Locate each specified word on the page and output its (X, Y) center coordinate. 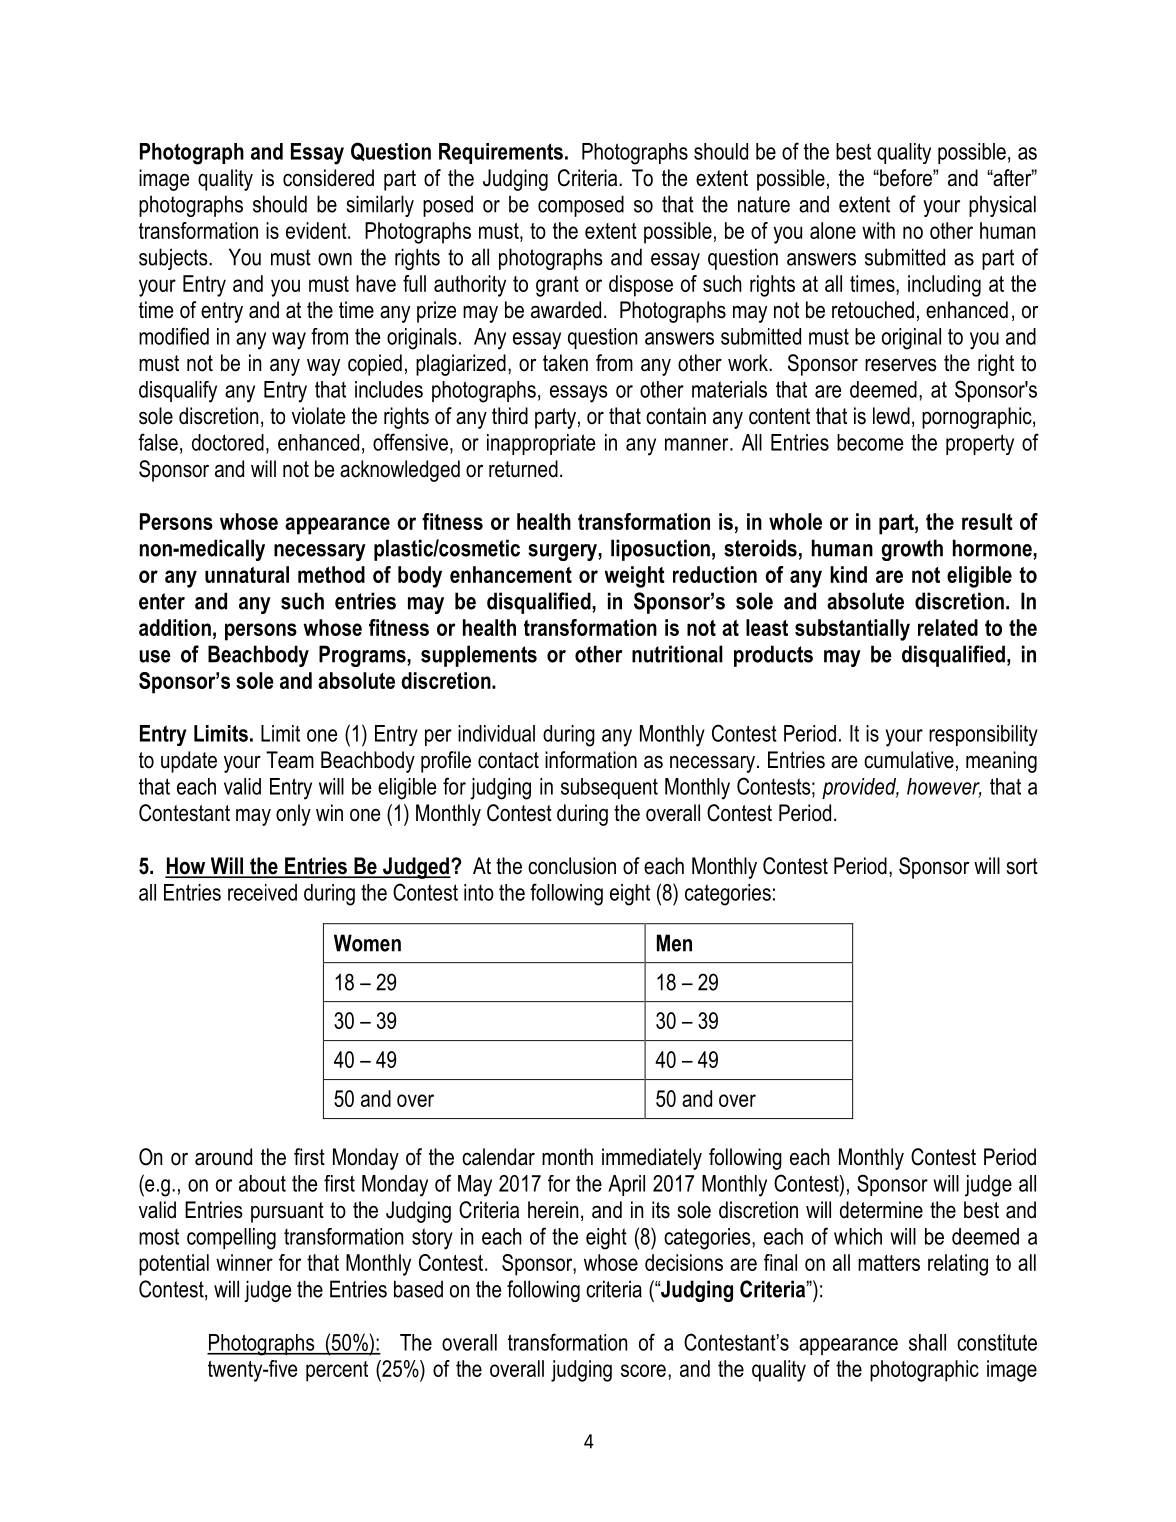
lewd (891, 416)
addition (175, 627)
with (878, 230)
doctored (228, 442)
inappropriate (541, 444)
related (948, 627)
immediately (652, 1159)
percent (337, 1371)
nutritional (677, 654)
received (262, 892)
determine (881, 1210)
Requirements (501, 153)
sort (1022, 866)
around (223, 1157)
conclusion (572, 866)
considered (328, 178)
